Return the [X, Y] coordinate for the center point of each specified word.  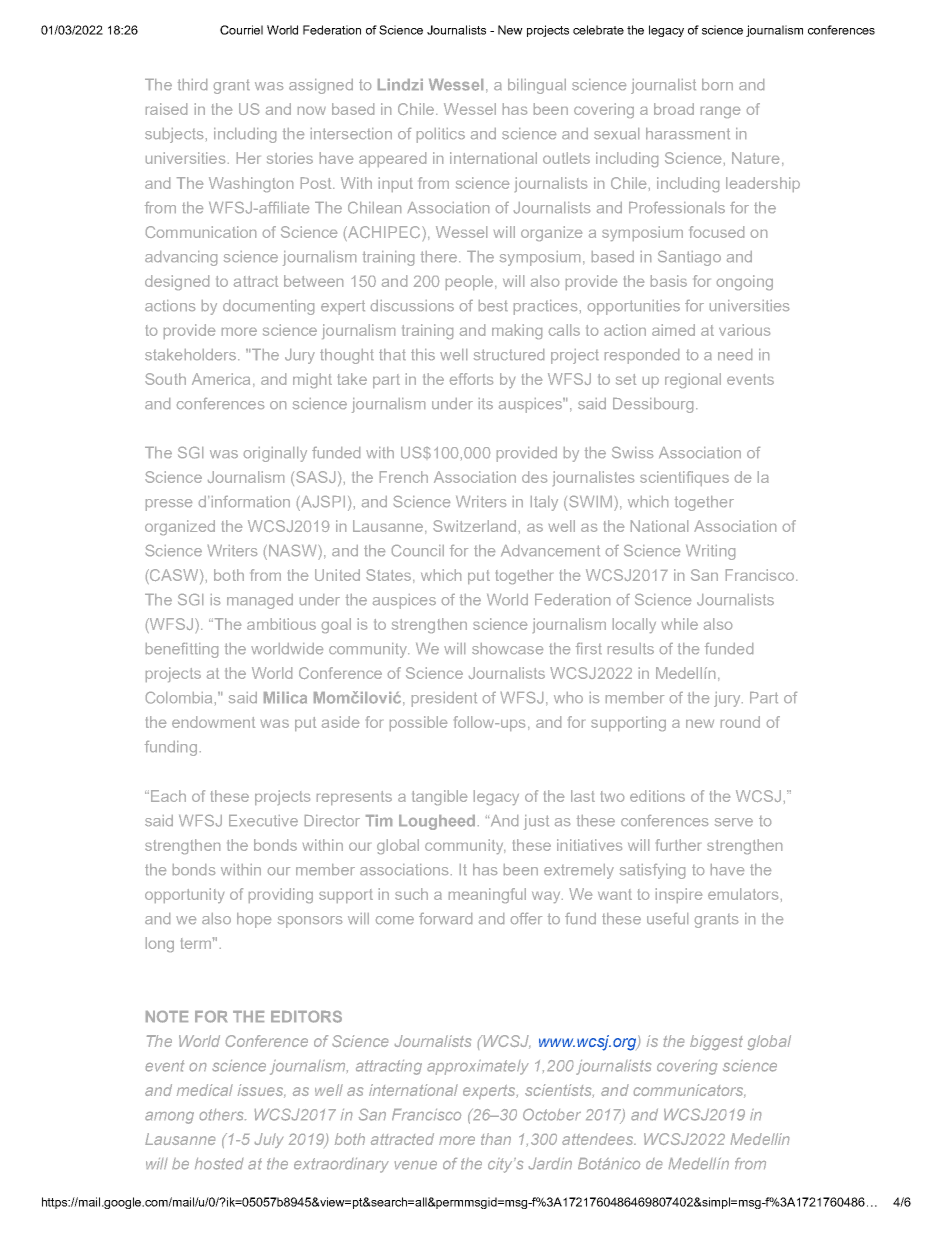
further [678, 845]
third [192, 84]
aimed [673, 330]
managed [260, 601]
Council [418, 551]
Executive [263, 820]
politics [441, 135]
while [680, 624]
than [496, 1139]
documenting [268, 307]
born [717, 84]
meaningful [487, 895]
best [493, 305]
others [223, 1115]
